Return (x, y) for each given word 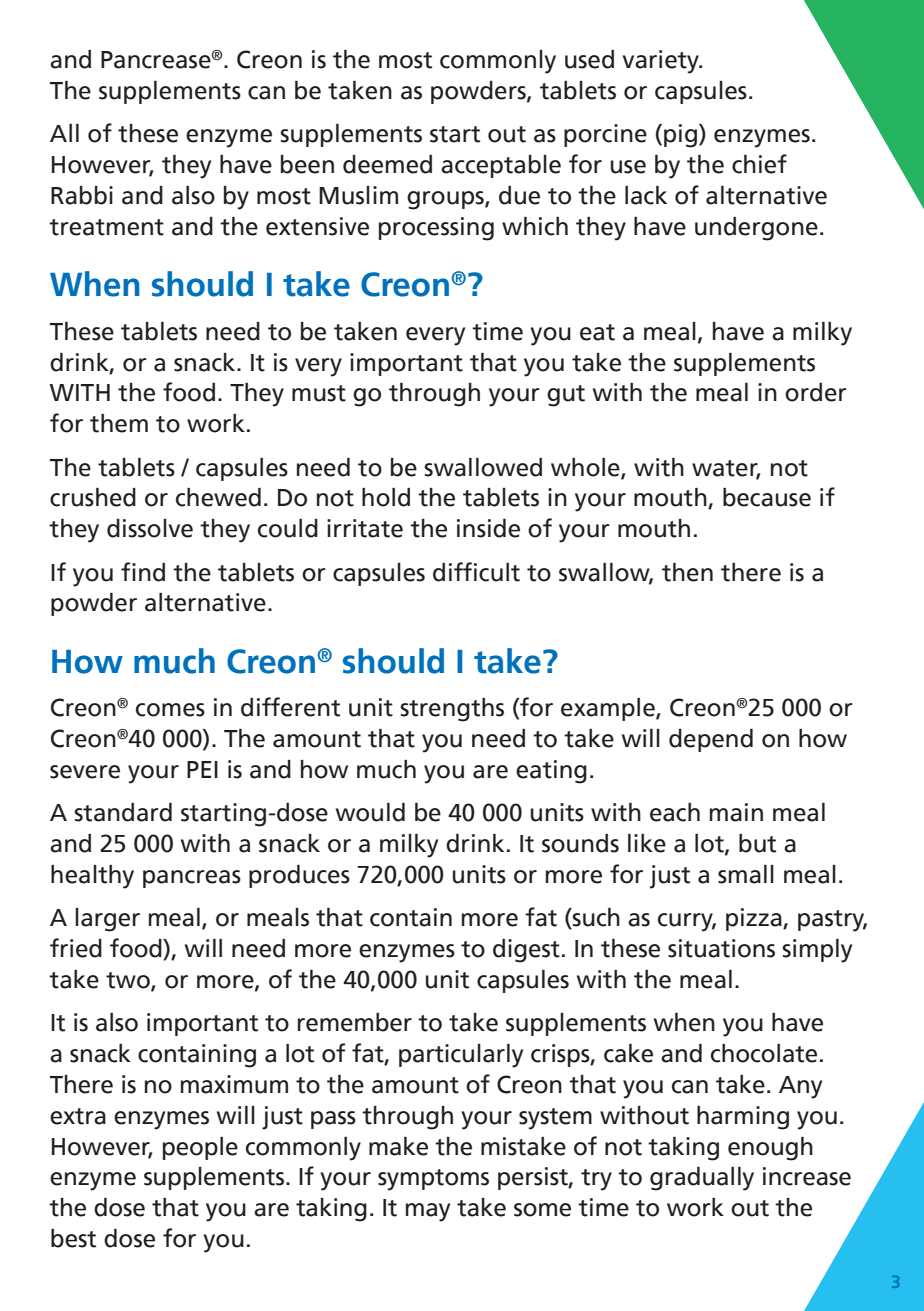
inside (488, 528)
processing (436, 229)
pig (680, 136)
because (767, 497)
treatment (106, 227)
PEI (202, 769)
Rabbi (82, 195)
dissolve (150, 528)
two (129, 981)
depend (711, 740)
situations (721, 948)
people (200, 1148)
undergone (756, 229)
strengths (452, 710)
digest (526, 951)
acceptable (501, 166)
